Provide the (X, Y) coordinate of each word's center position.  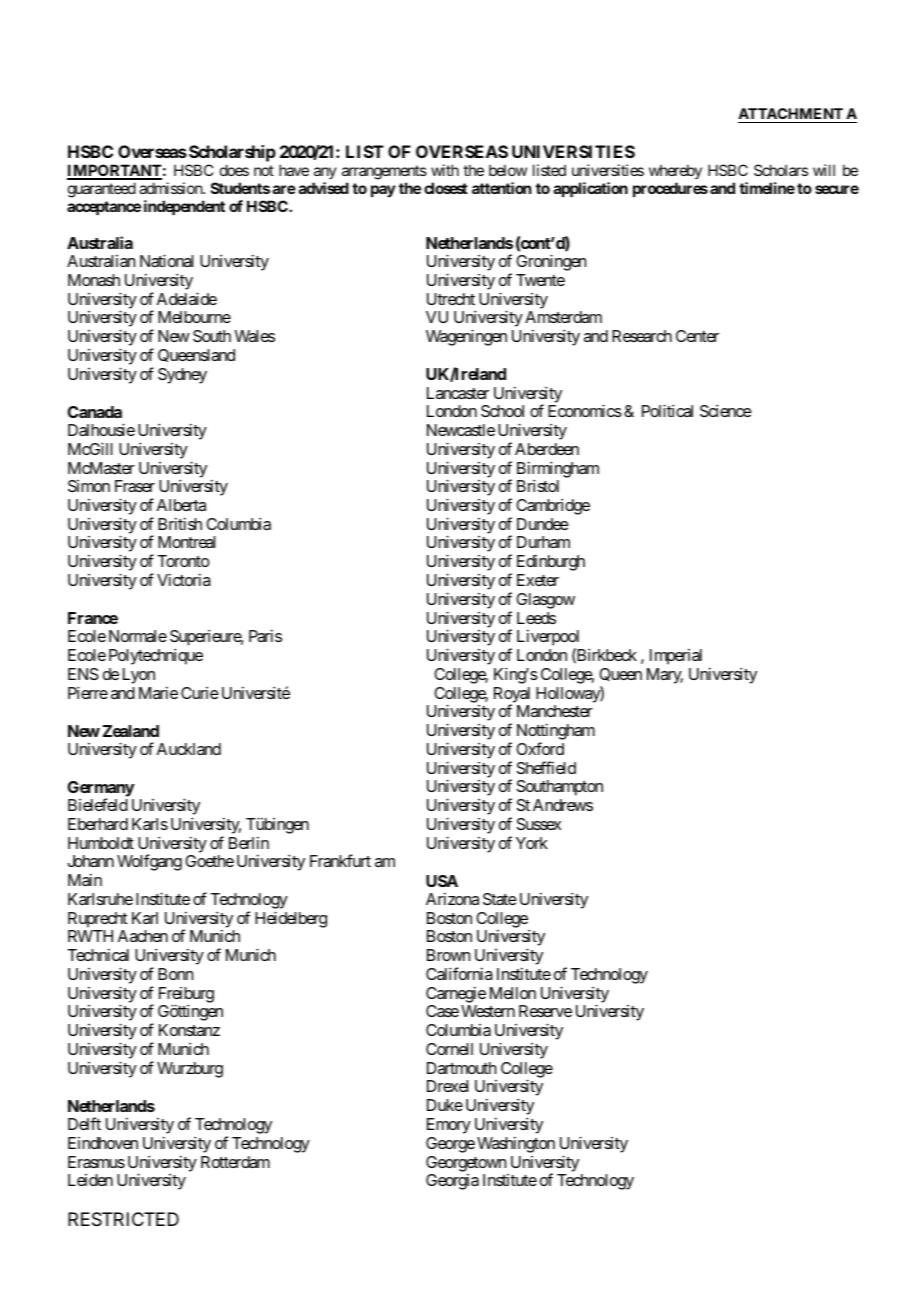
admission (171, 188)
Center (697, 336)
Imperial (676, 657)
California (459, 973)
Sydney (182, 376)
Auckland (189, 749)
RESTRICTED (123, 1219)
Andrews (563, 805)
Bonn (175, 974)
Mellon (513, 993)
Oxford (540, 748)
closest (446, 188)
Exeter (538, 580)
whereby (675, 173)
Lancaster (458, 393)
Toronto (183, 561)
